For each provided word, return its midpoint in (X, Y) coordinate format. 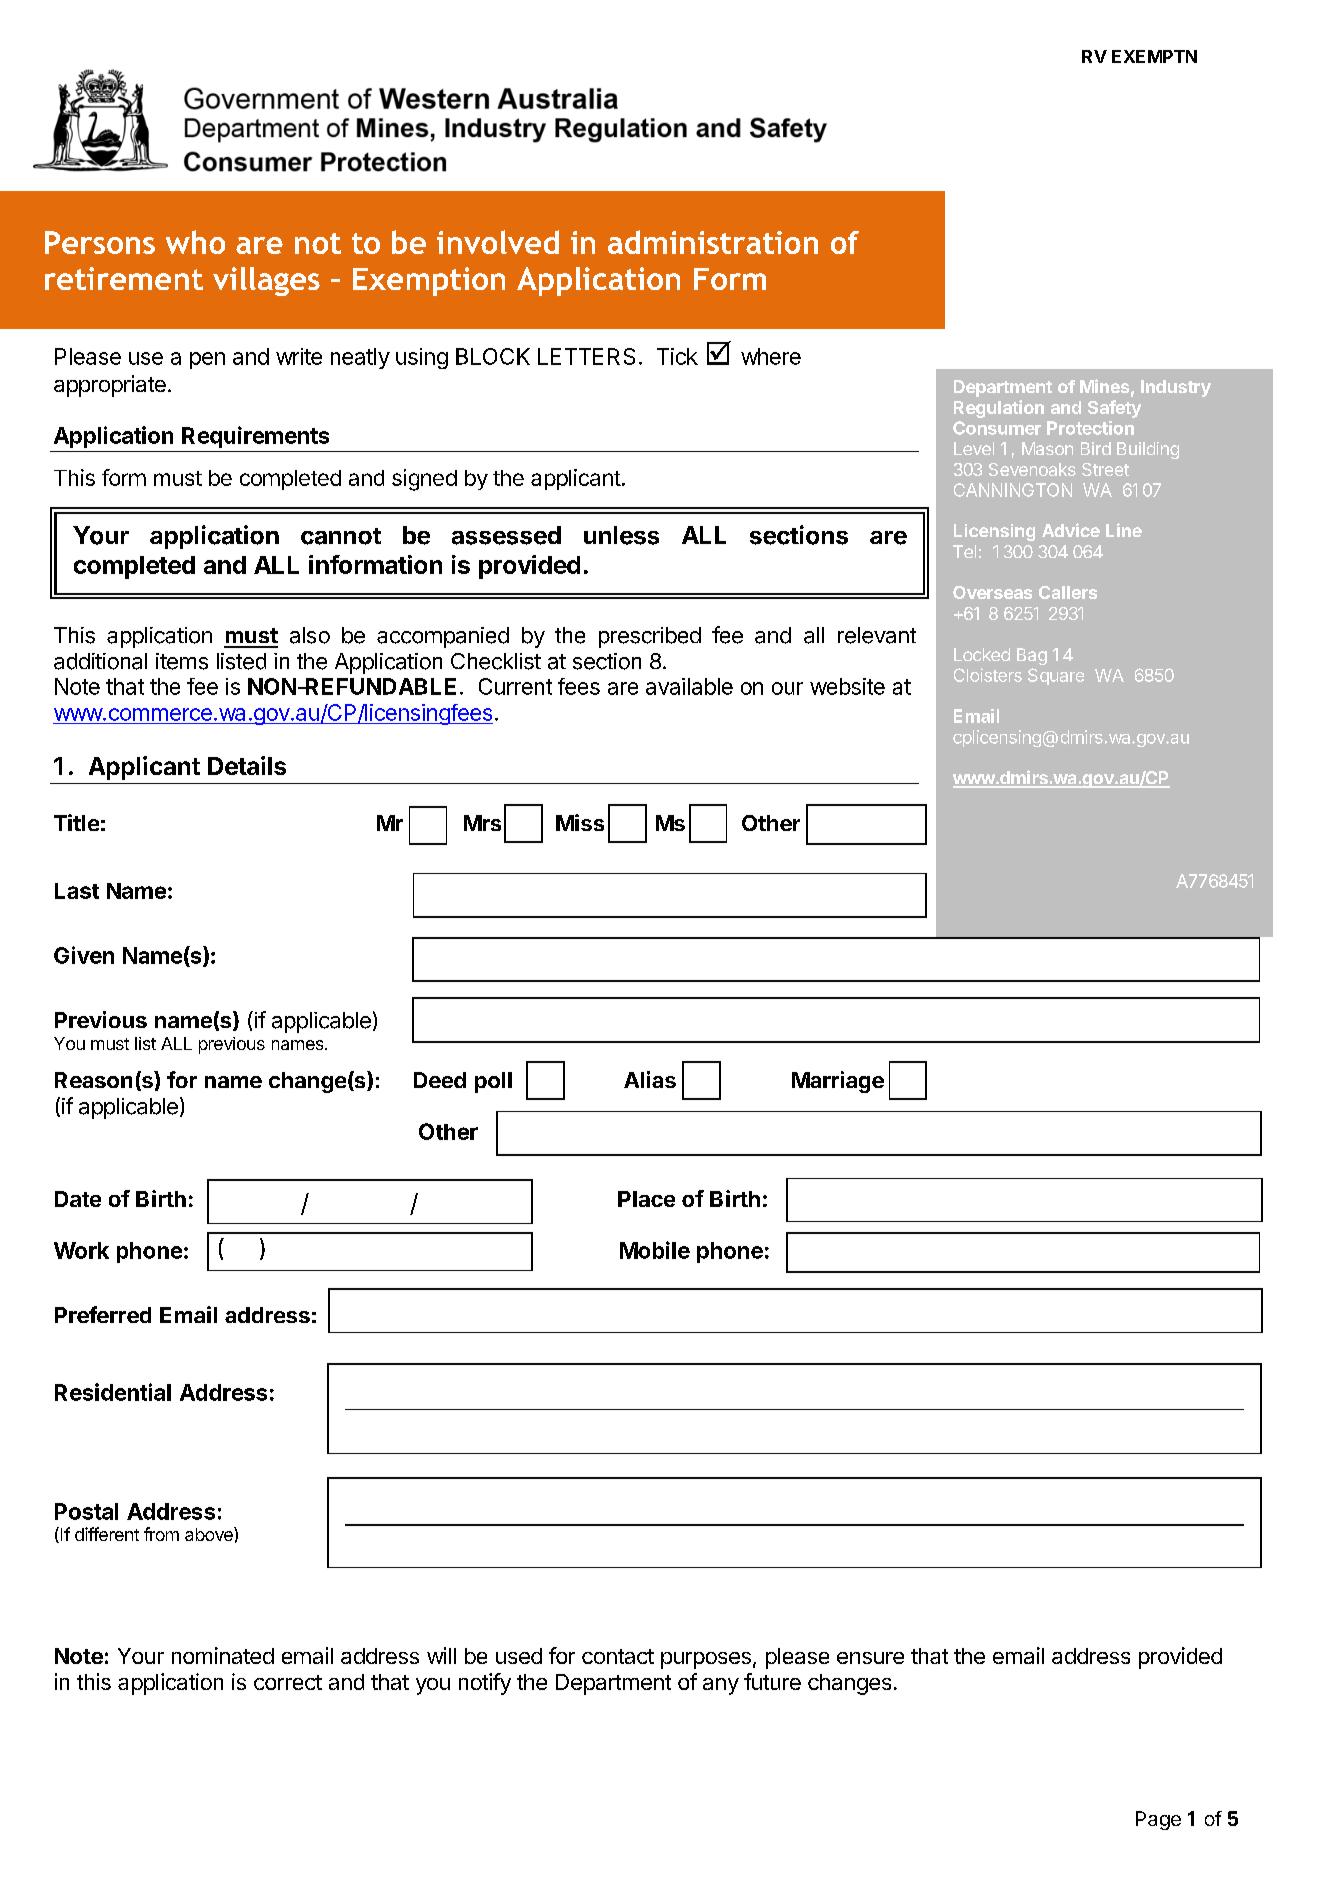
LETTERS (586, 356)
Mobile (655, 1250)
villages (266, 281)
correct (288, 1682)
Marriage (838, 1082)
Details (247, 765)
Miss (580, 822)
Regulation (999, 409)
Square (1056, 676)
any (721, 1686)
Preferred (103, 1314)
